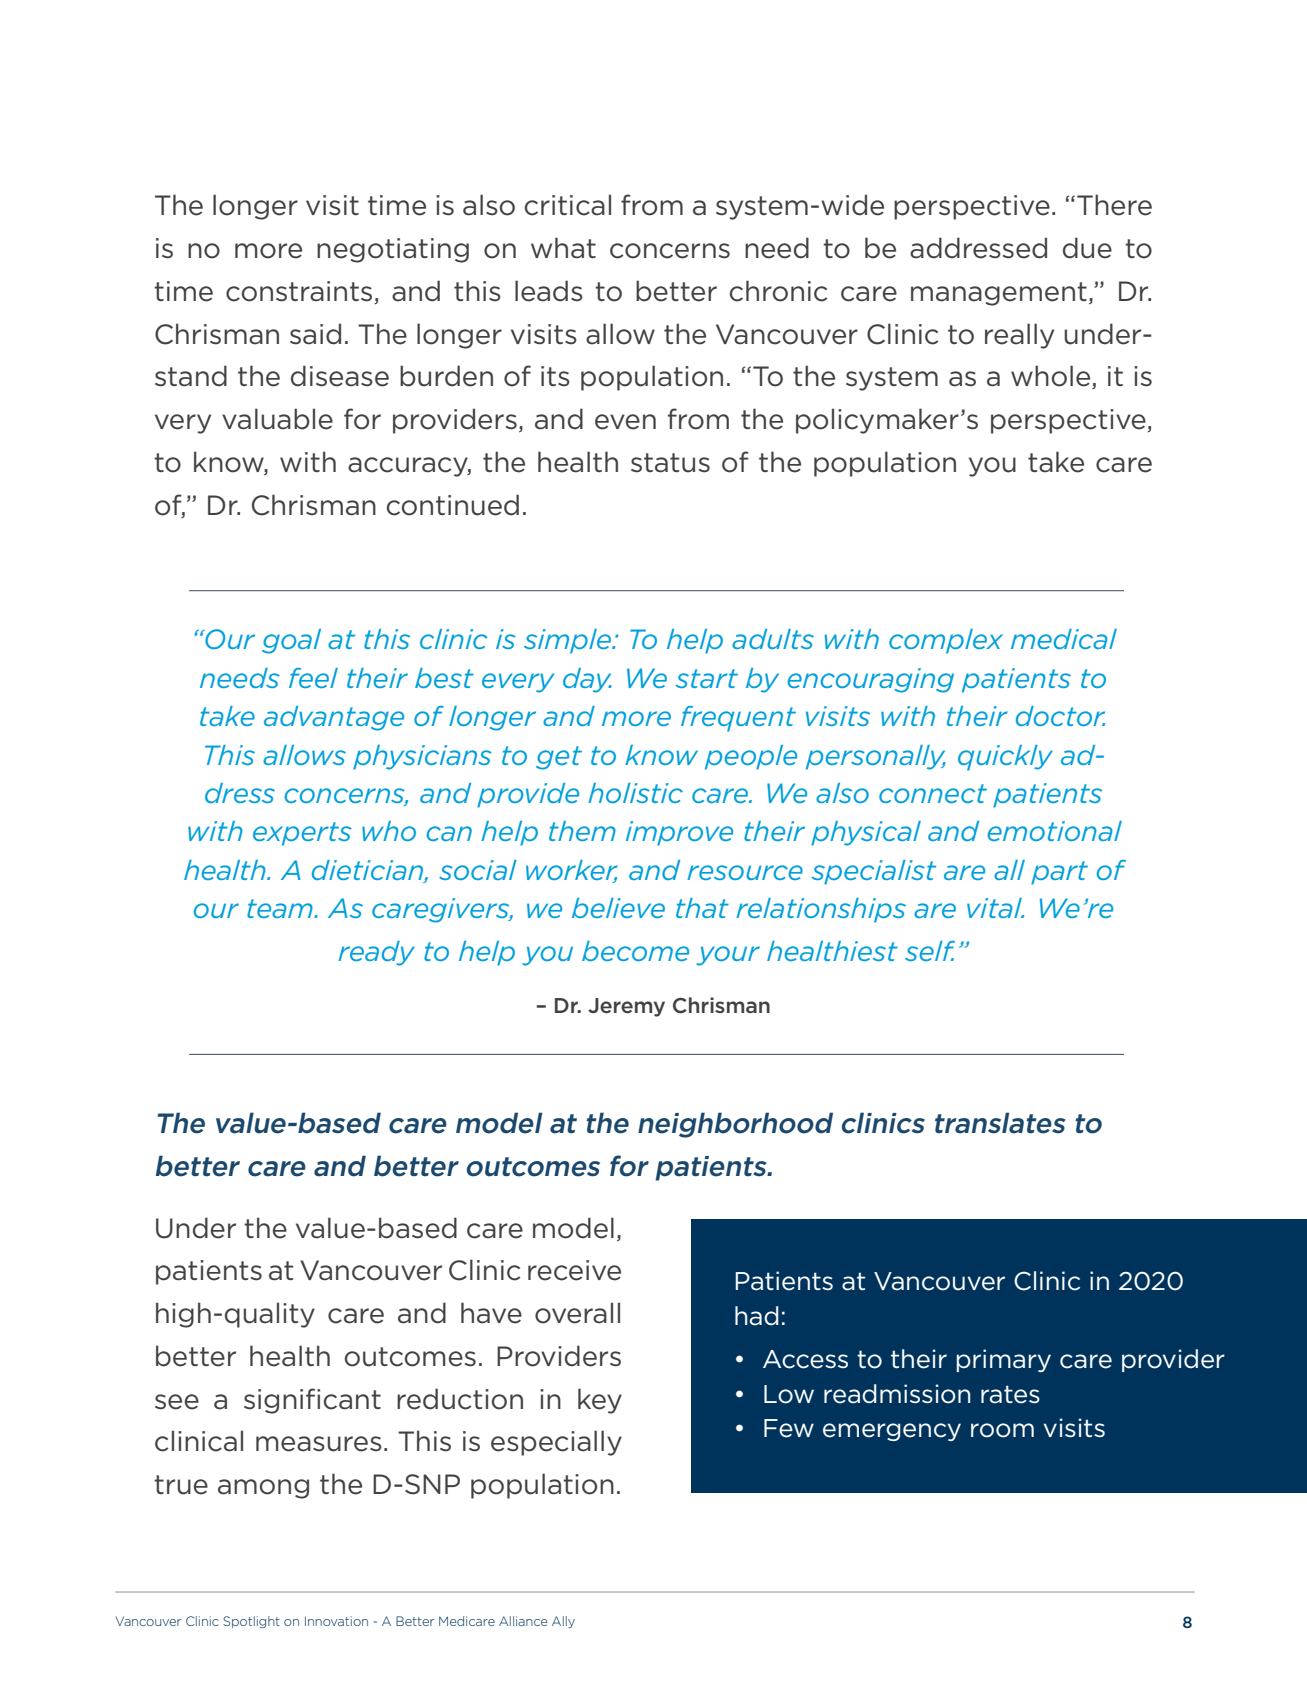  What do you see at coordinates (300, 292) in the screenshot?
I see `constraints` at bounding box center [300, 292].
